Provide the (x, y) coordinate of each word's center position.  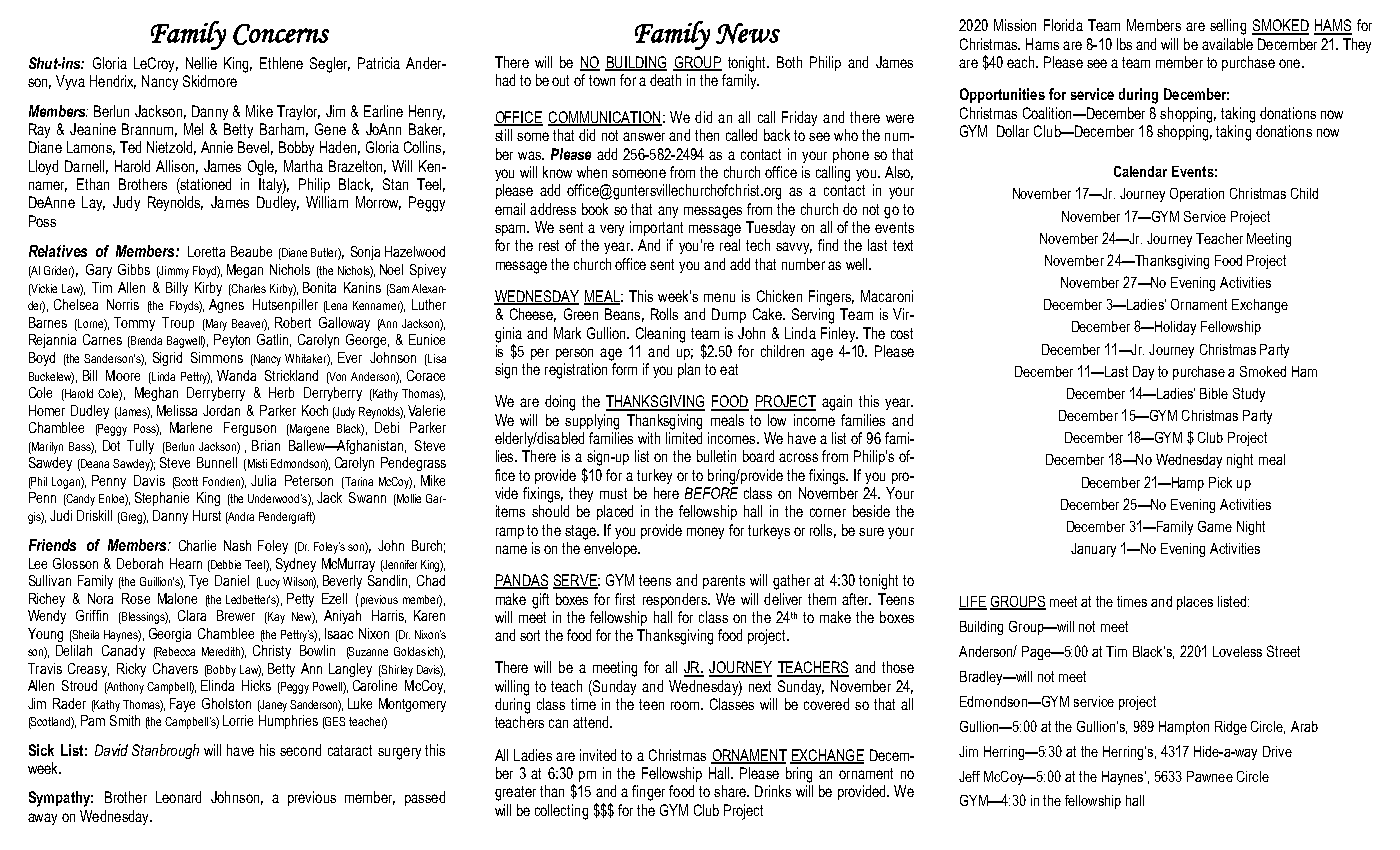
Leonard (178, 797)
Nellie (201, 63)
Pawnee (1210, 776)
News (748, 33)
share (731, 791)
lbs (1124, 44)
